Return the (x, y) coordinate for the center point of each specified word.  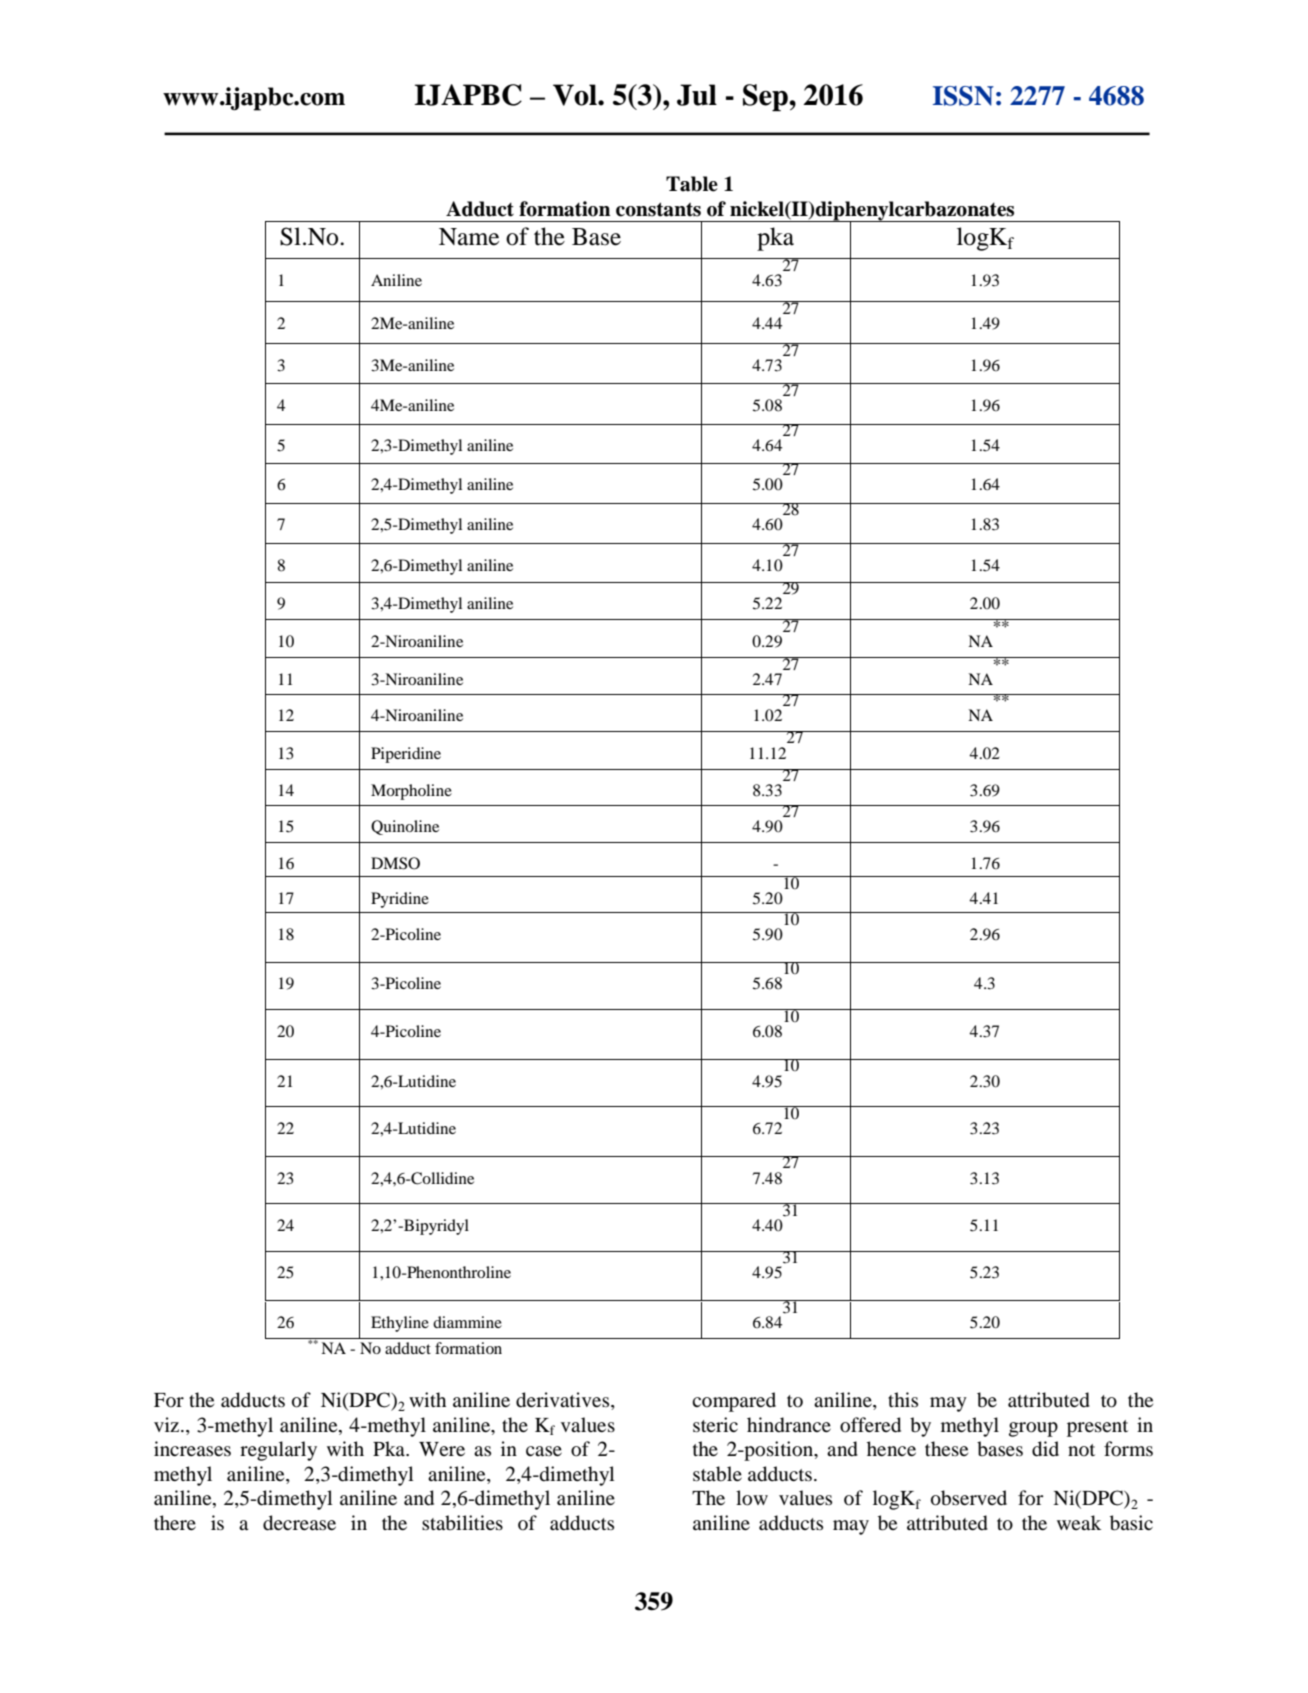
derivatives (564, 1401)
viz (168, 1424)
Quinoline (405, 827)
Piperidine (406, 755)
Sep (766, 97)
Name (469, 237)
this (903, 1399)
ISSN (963, 96)
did (1045, 1449)
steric (715, 1424)
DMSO (395, 863)
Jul (697, 95)
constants (658, 209)
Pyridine (400, 900)
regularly (278, 1451)
